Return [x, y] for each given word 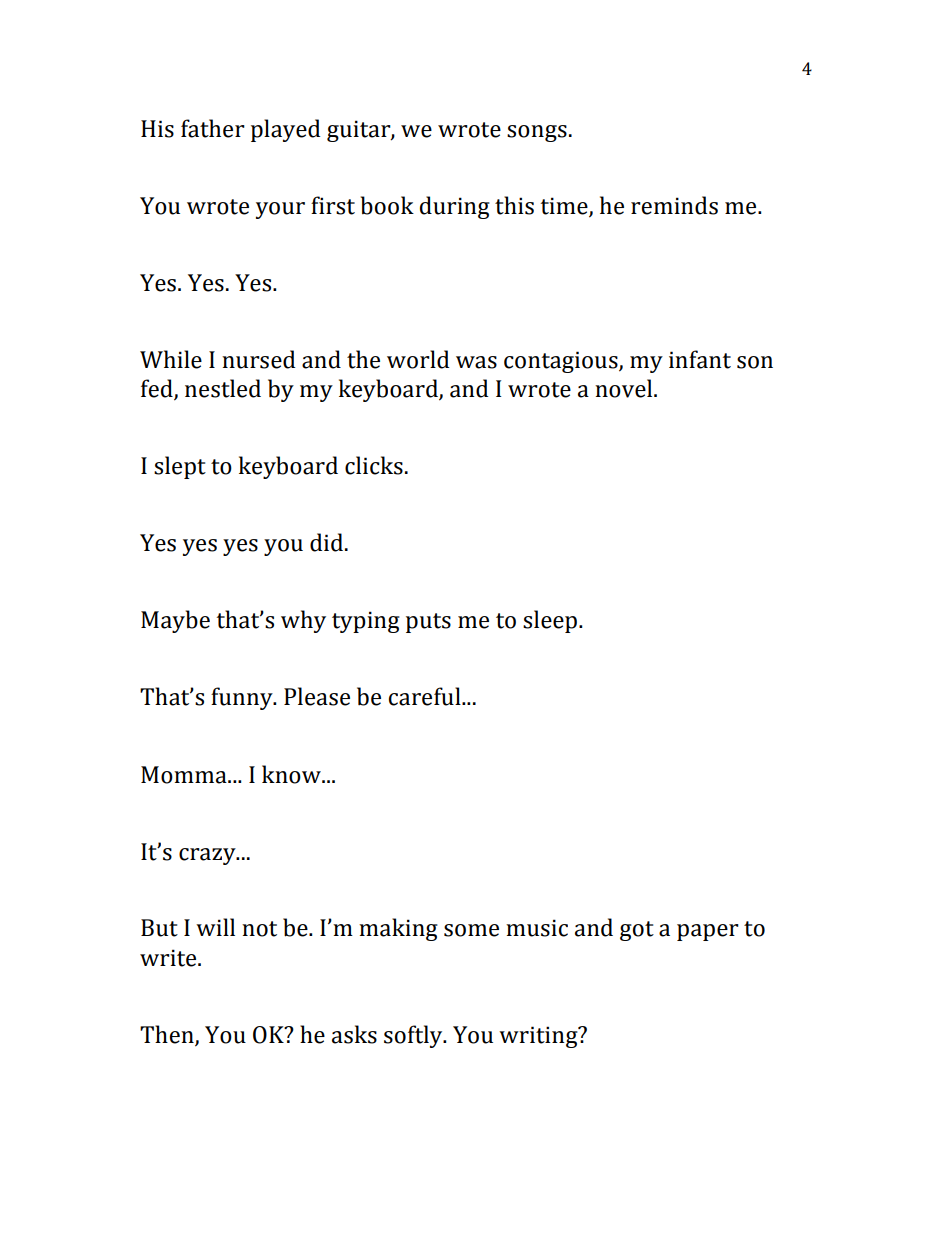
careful [426, 696]
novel [625, 388]
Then [168, 1035]
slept [180, 467]
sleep [551, 621]
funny [243, 698]
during [455, 207]
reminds [674, 205]
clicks [374, 465]
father [213, 128]
